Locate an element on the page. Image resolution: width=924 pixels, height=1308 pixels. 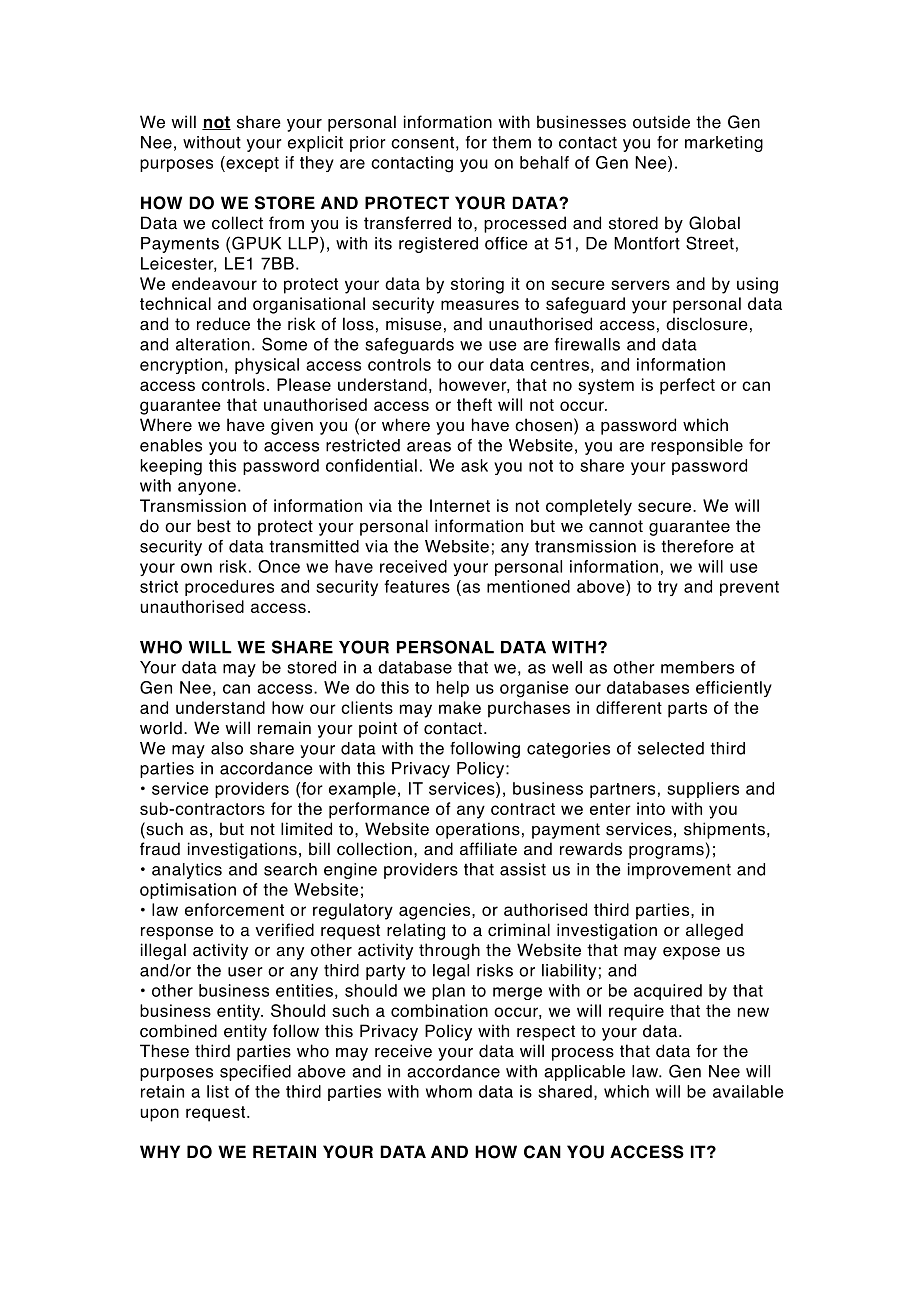
help is located at coordinates (453, 689).
